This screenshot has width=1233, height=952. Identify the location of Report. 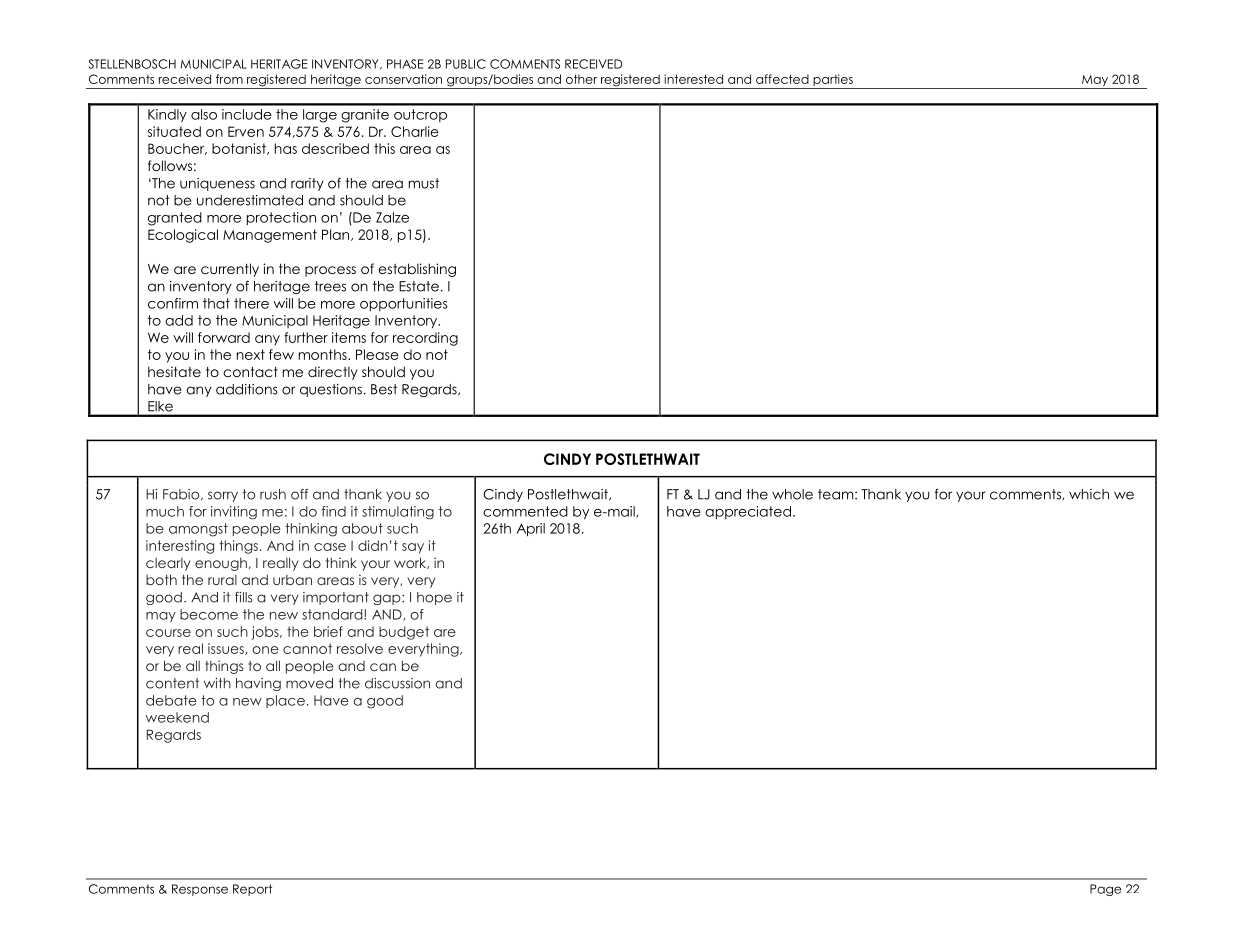
(252, 890).
